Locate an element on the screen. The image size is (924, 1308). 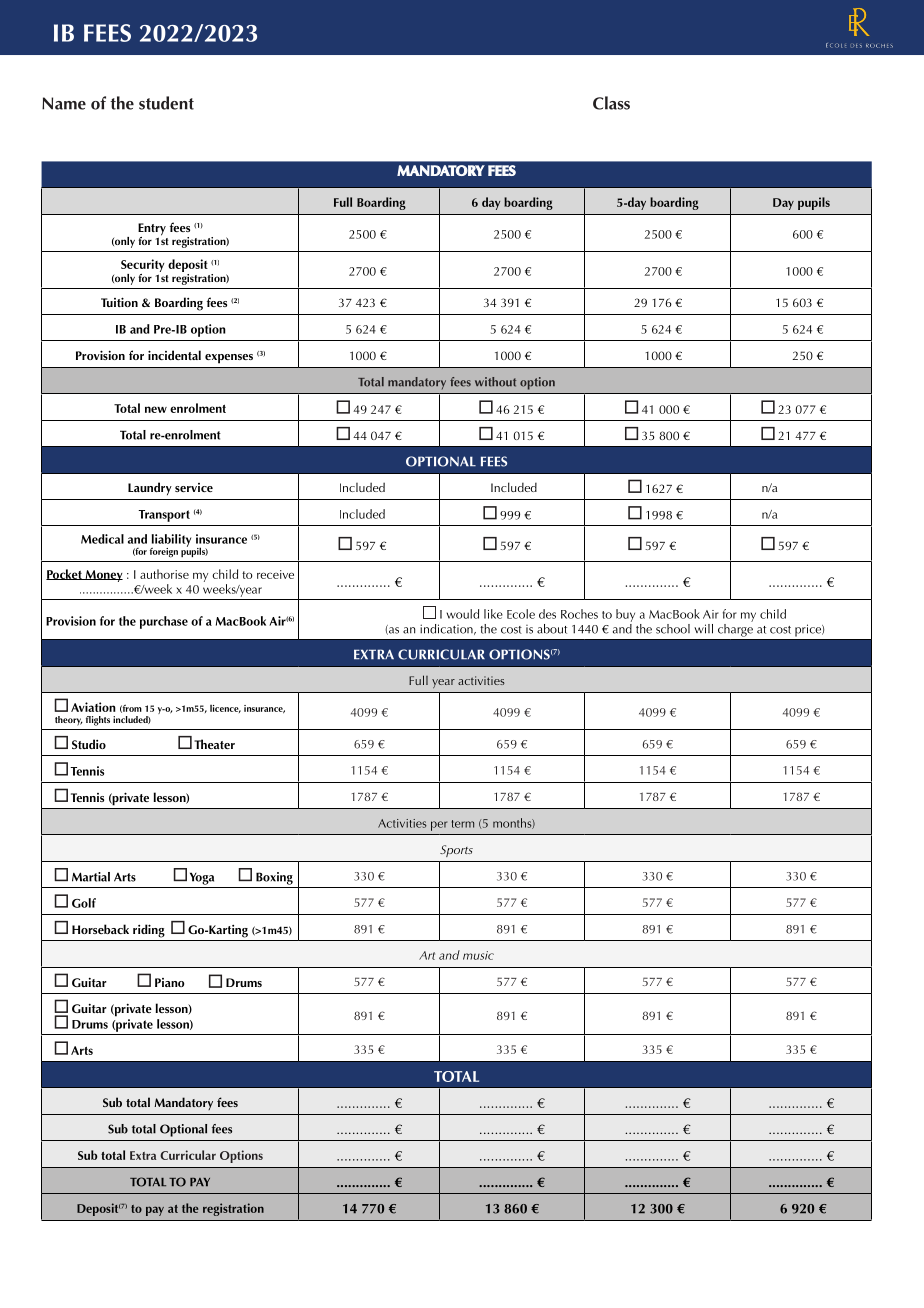
receive is located at coordinates (275, 574).
